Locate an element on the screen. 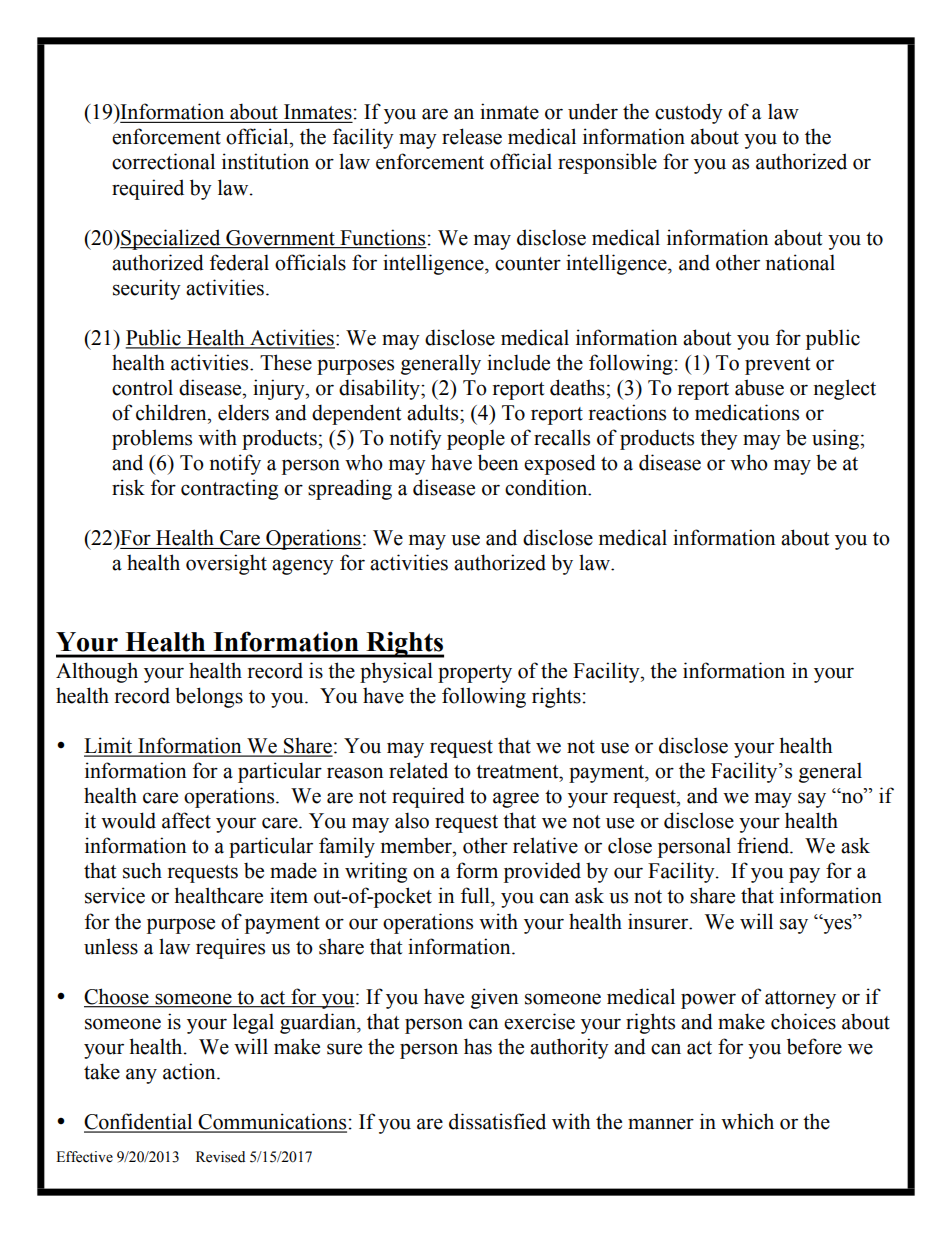 The image size is (952, 1233). dissatisfied is located at coordinates (497, 1121).
